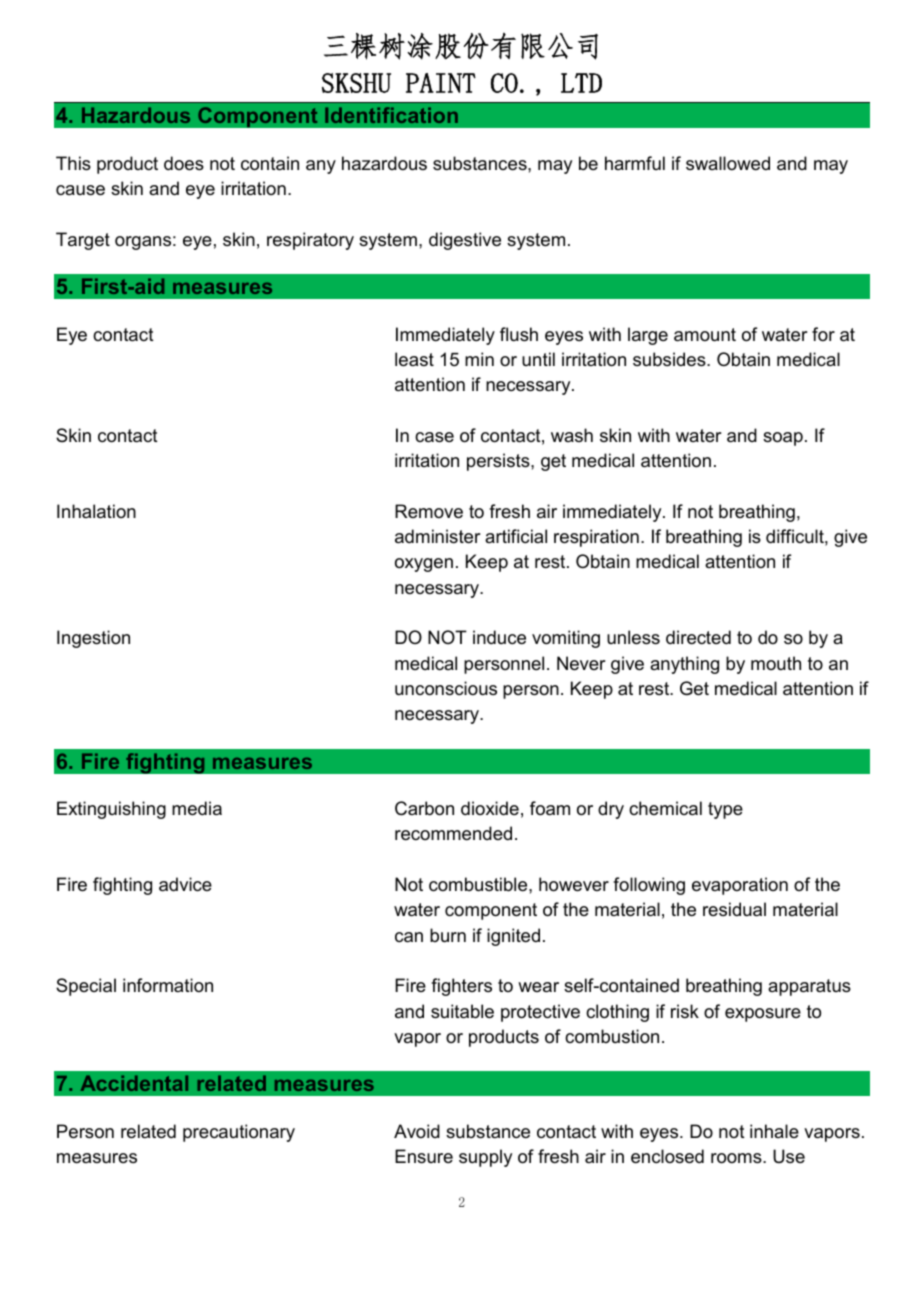  Describe the element at coordinates (446, 688) in the screenshot. I see `unconscious` at that location.
